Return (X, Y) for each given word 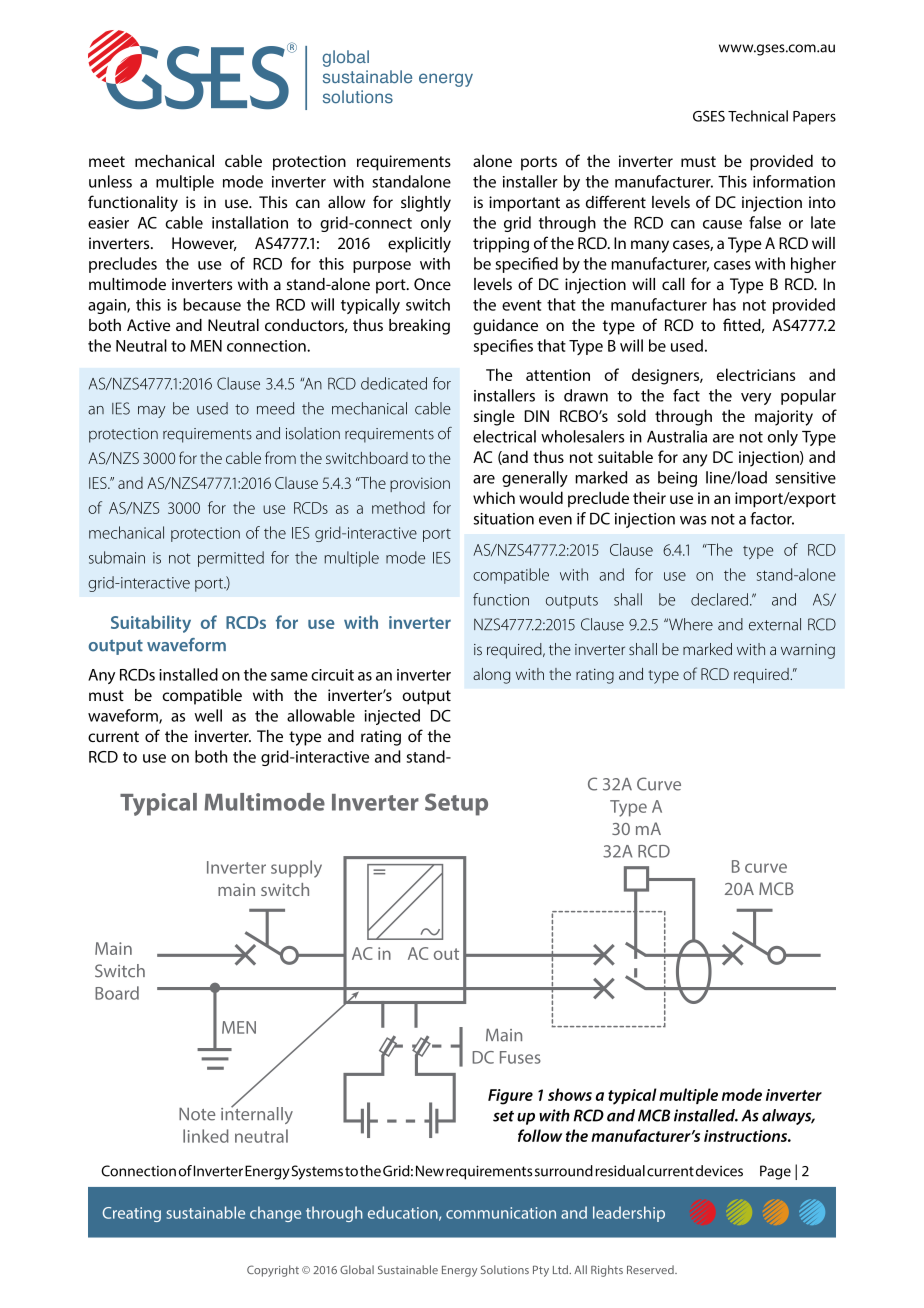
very (756, 399)
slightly (426, 204)
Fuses (520, 1057)
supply (296, 869)
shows (570, 1094)
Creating (132, 1214)
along (491, 676)
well (208, 715)
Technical (758, 116)
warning (808, 651)
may (151, 412)
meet (107, 161)
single (494, 417)
